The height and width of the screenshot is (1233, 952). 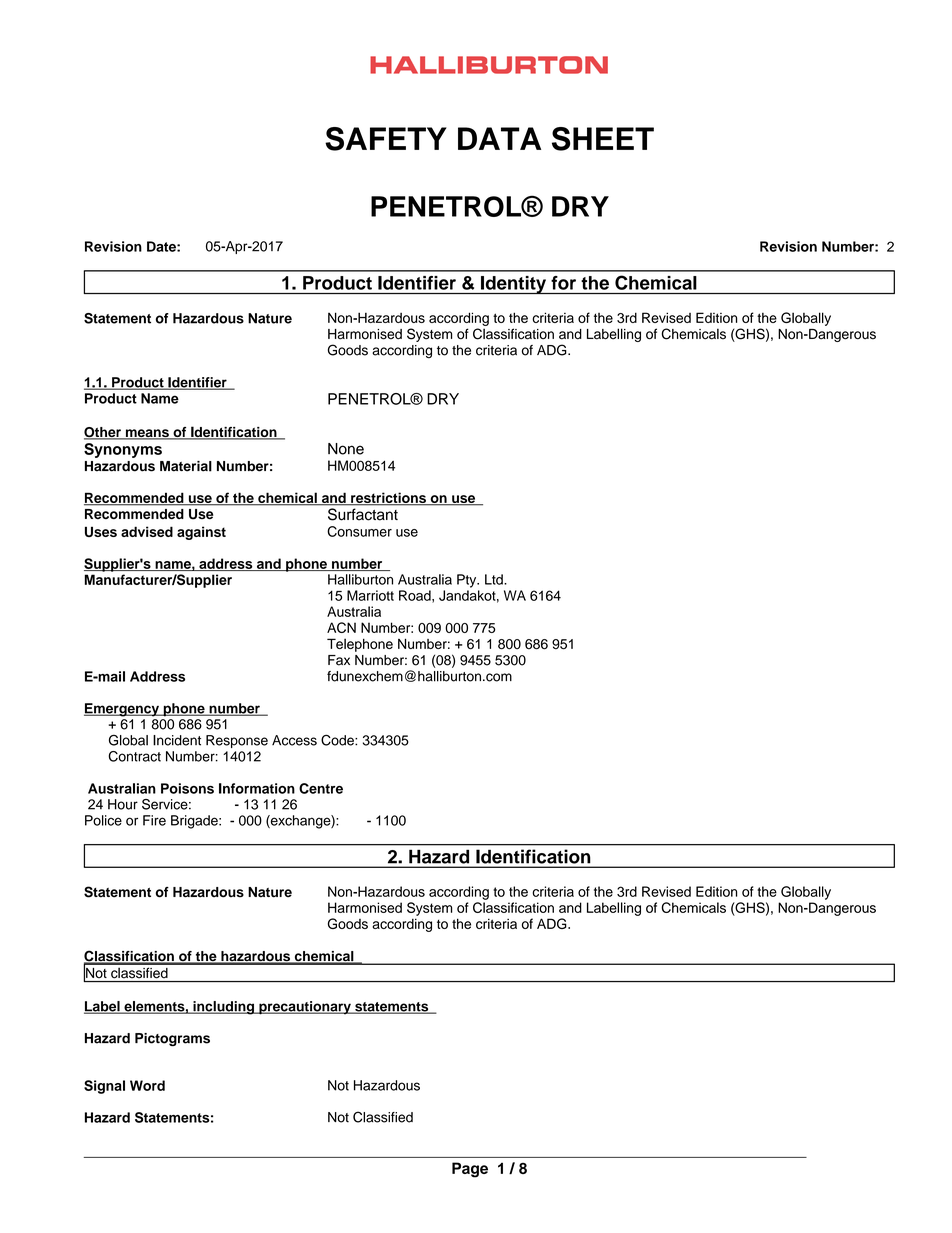 What do you see at coordinates (386, 139) in the screenshot?
I see `SAFETY` at bounding box center [386, 139].
